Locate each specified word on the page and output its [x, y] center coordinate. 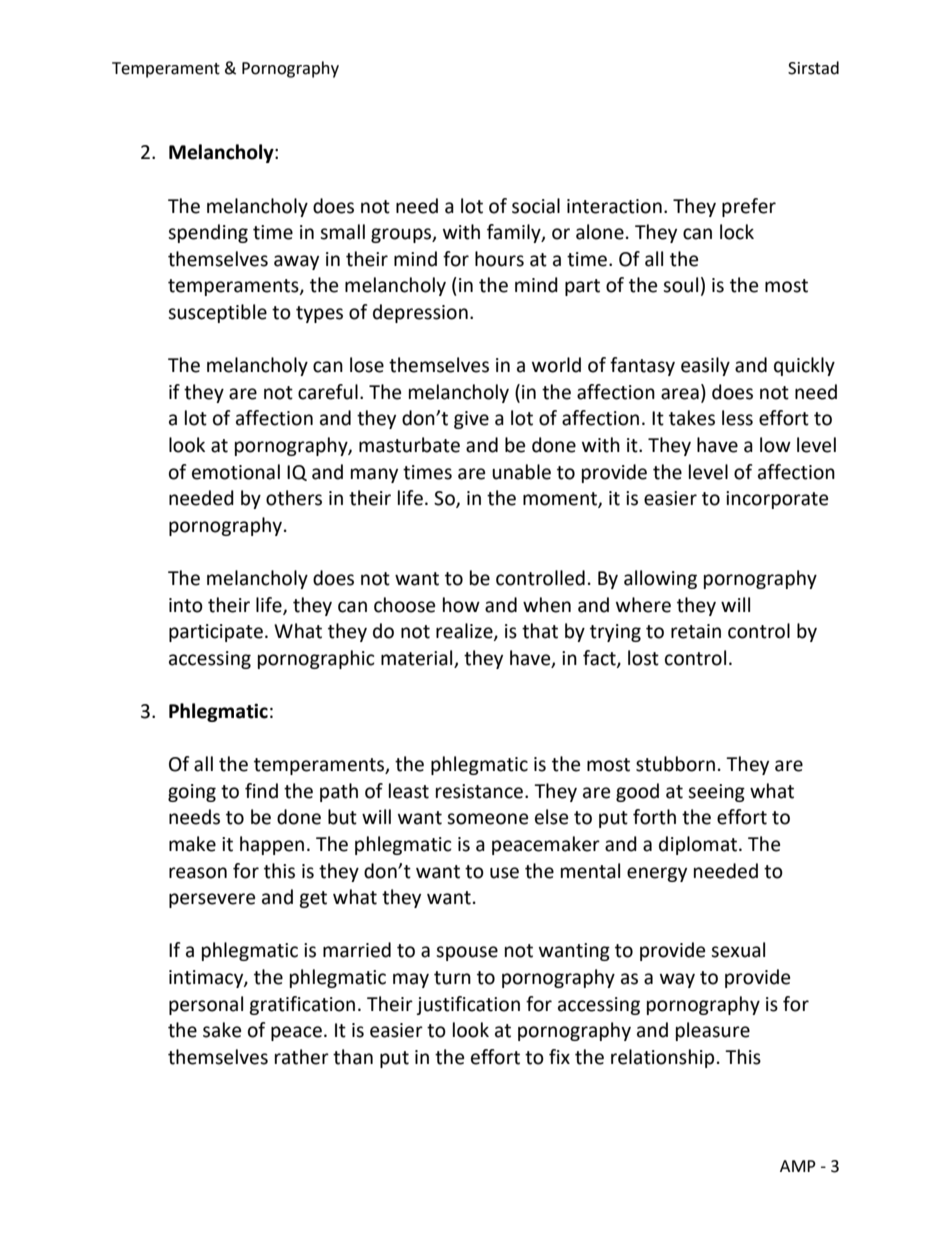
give [471, 420]
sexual [738, 950]
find [261, 791]
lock [737, 232]
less [737, 418]
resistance [481, 791]
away [296, 262]
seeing [716, 793]
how [461, 605]
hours [499, 259]
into [186, 605]
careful [328, 392]
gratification [302, 1005]
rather [302, 1057]
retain [696, 631]
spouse [467, 953]
